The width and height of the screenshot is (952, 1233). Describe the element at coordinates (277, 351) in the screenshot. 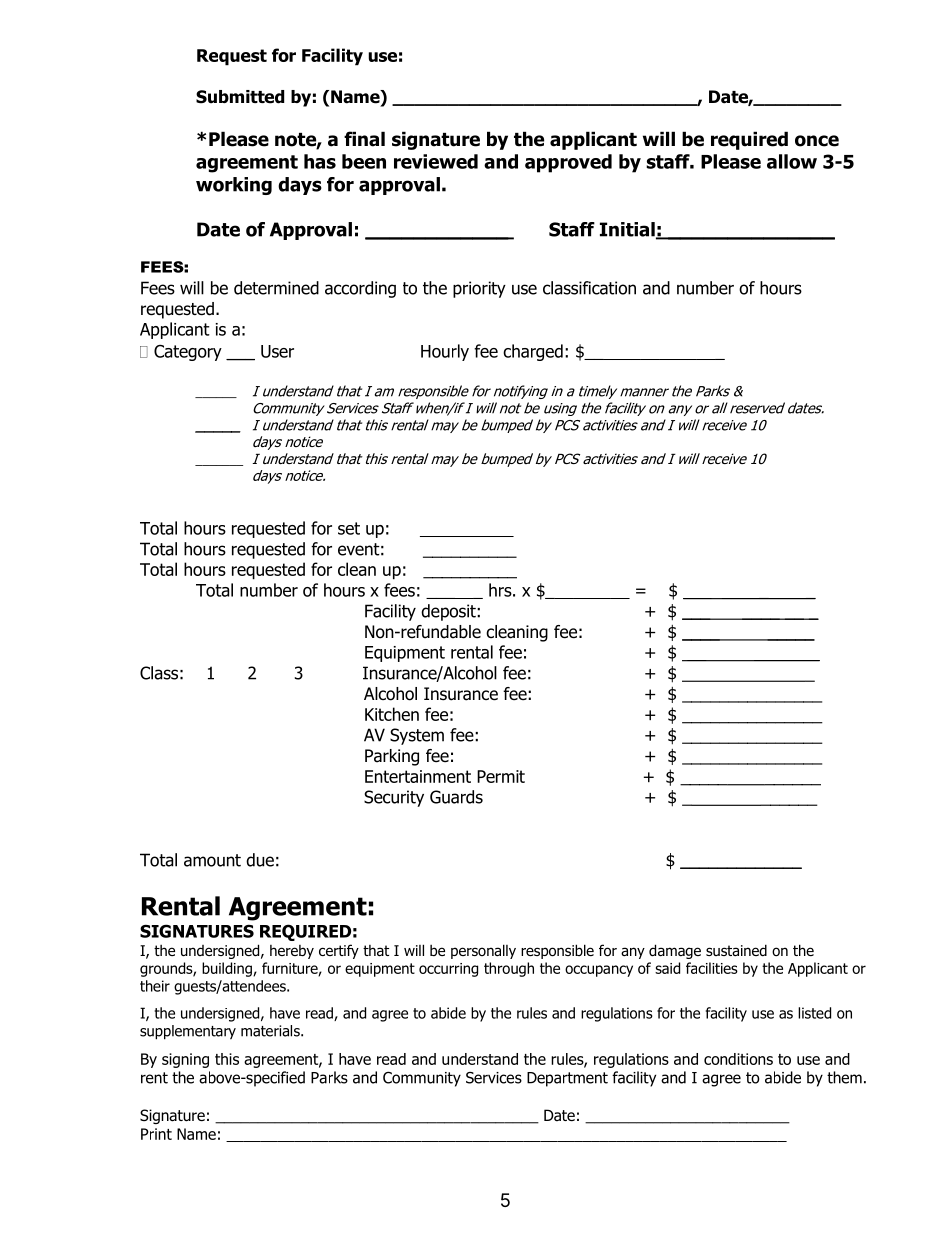

I see `User` at that location.
